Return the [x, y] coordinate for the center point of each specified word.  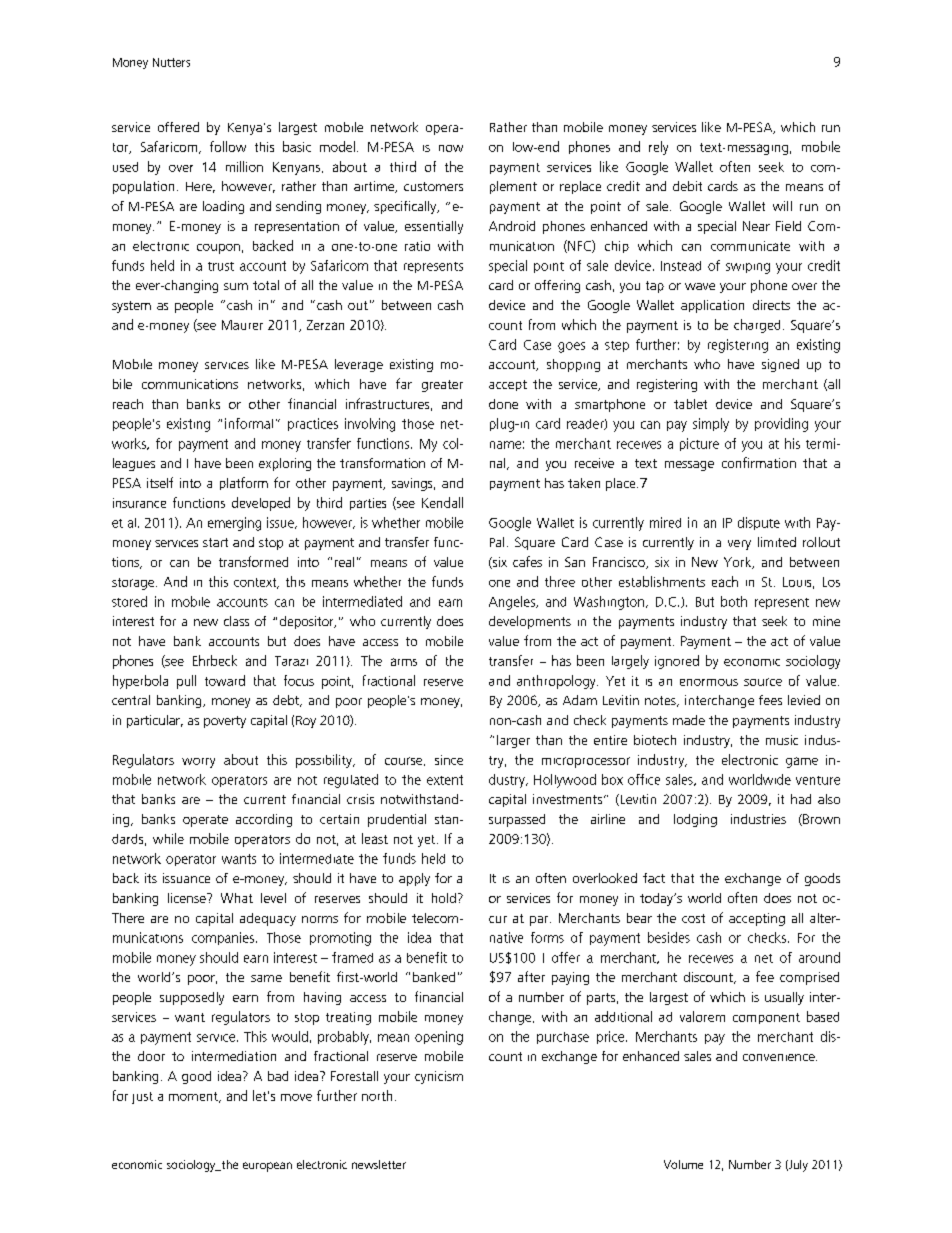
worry [198, 763]
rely [658, 148]
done [503, 404]
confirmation [759, 462]
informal [249, 423]
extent [445, 780]
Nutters [171, 62]
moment [194, 1097]
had [801, 799]
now [451, 148]
